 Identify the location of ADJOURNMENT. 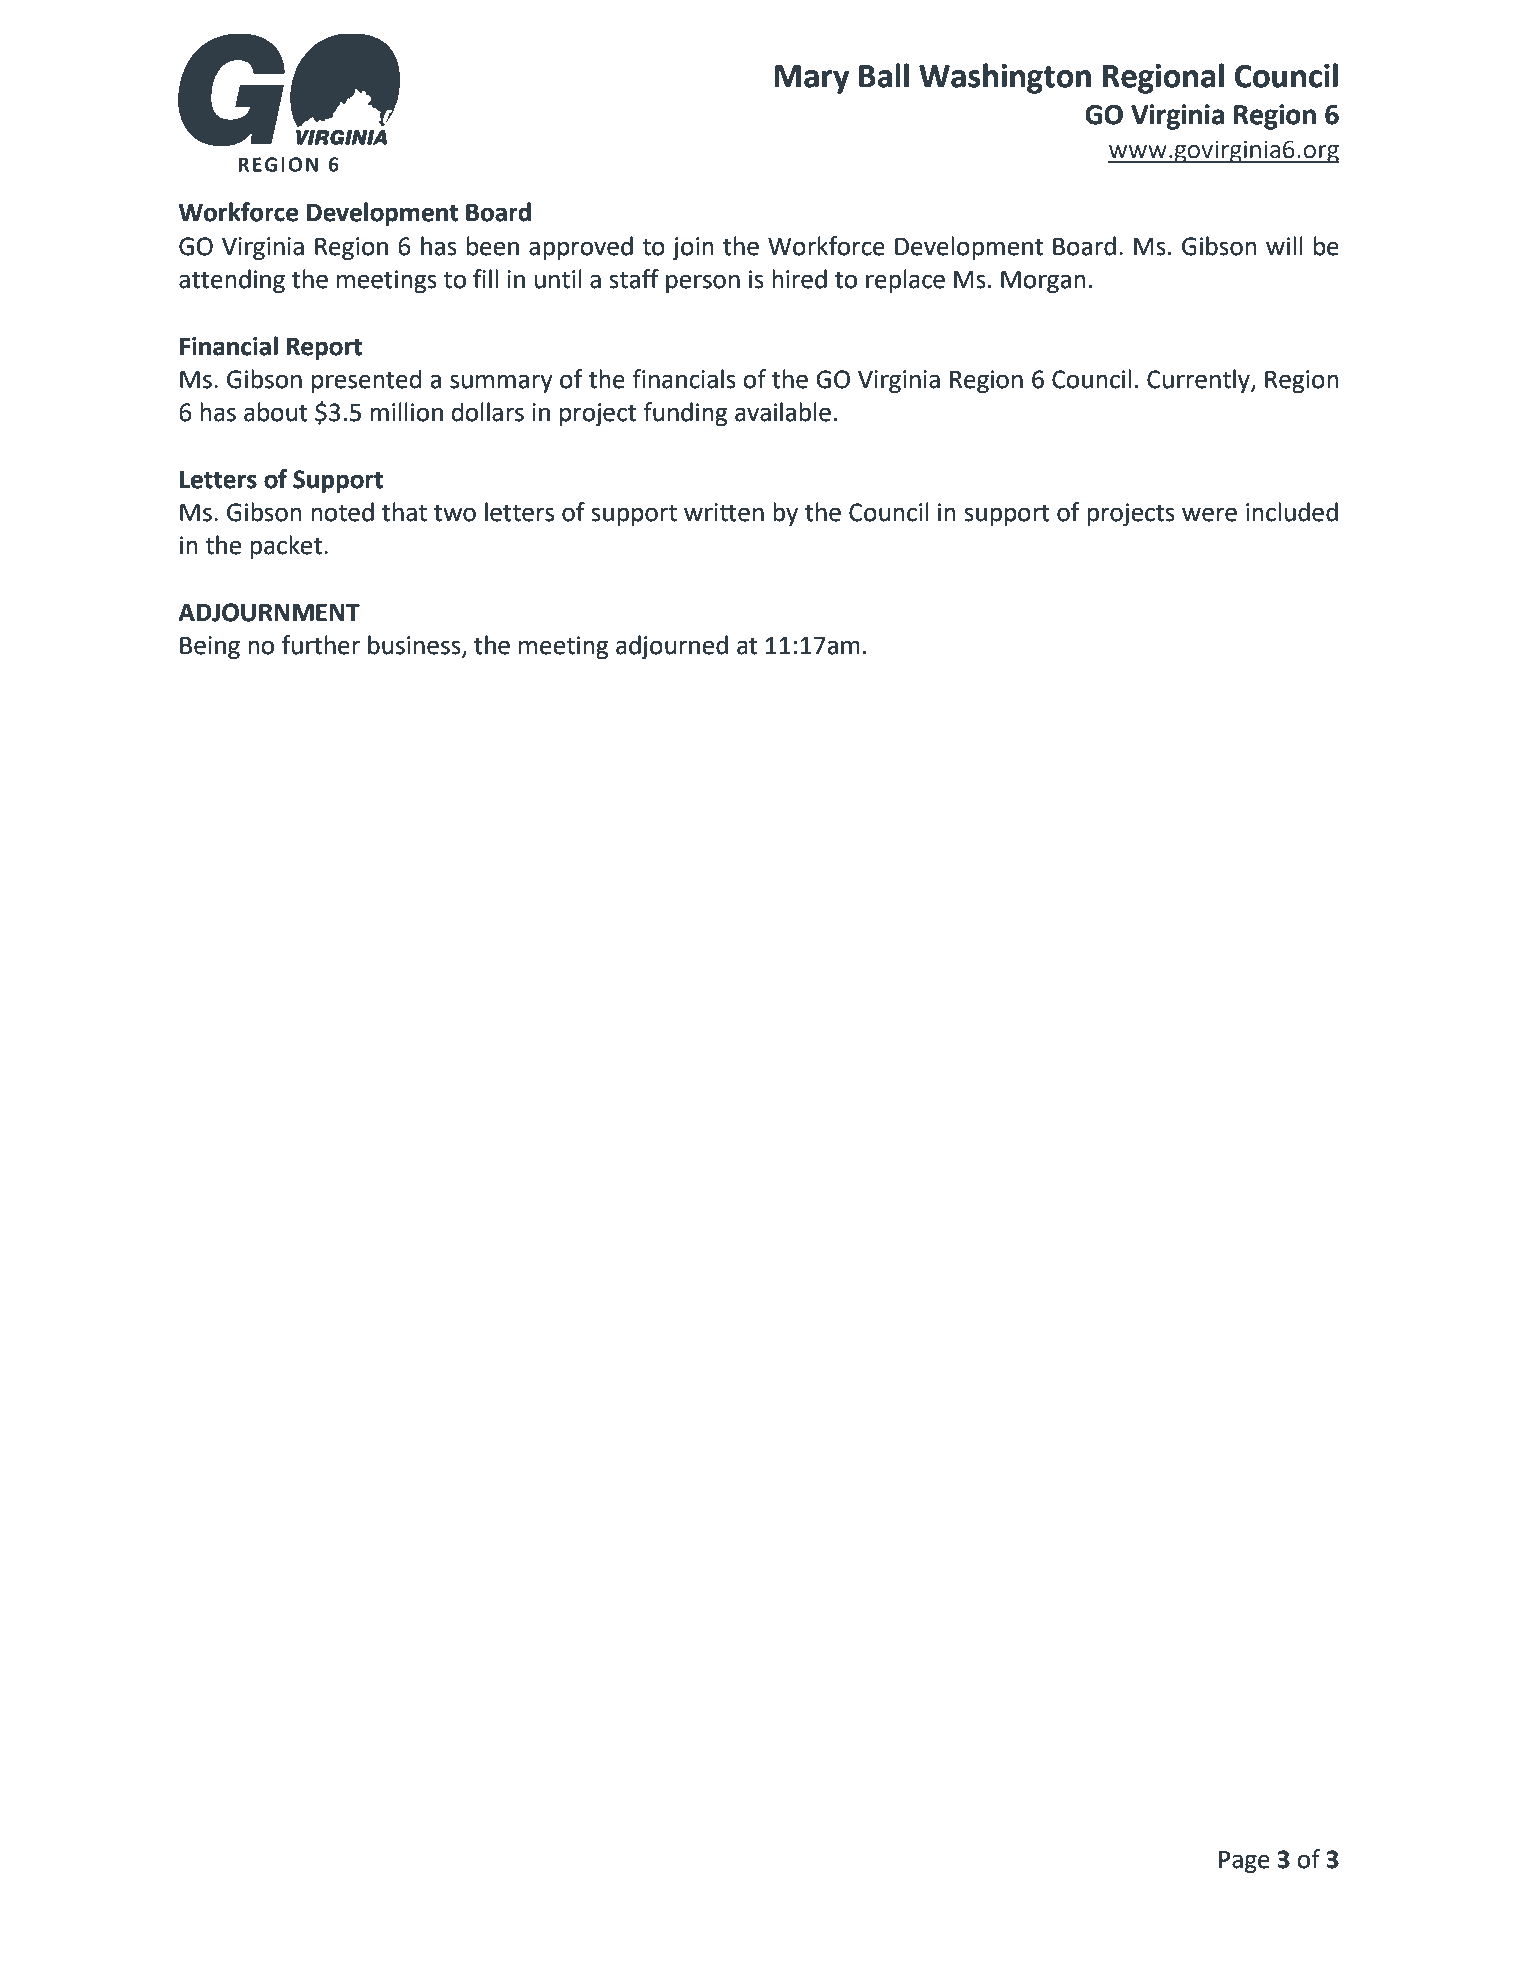
(269, 612).
